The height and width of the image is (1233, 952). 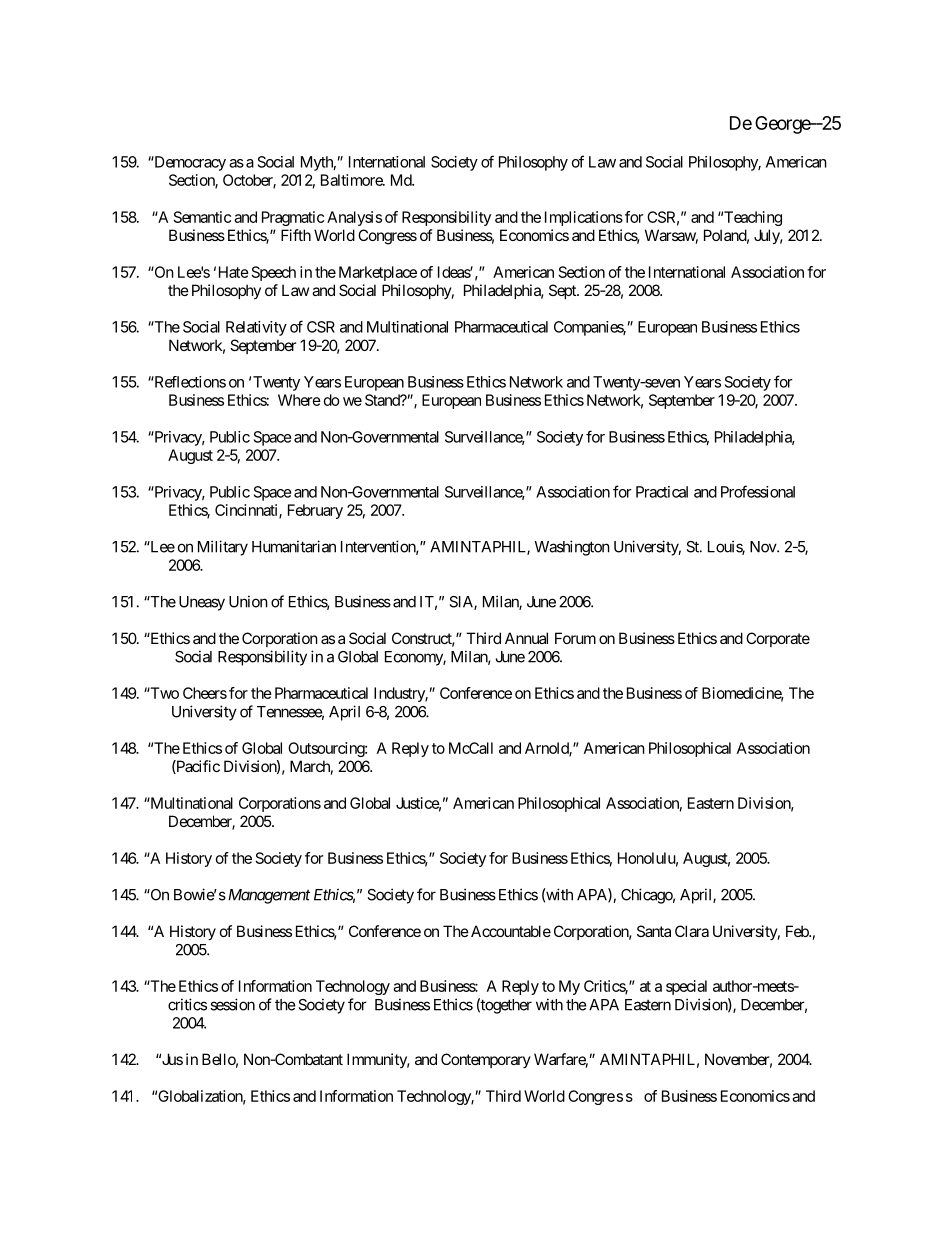 I want to click on Annual, so click(x=526, y=638).
